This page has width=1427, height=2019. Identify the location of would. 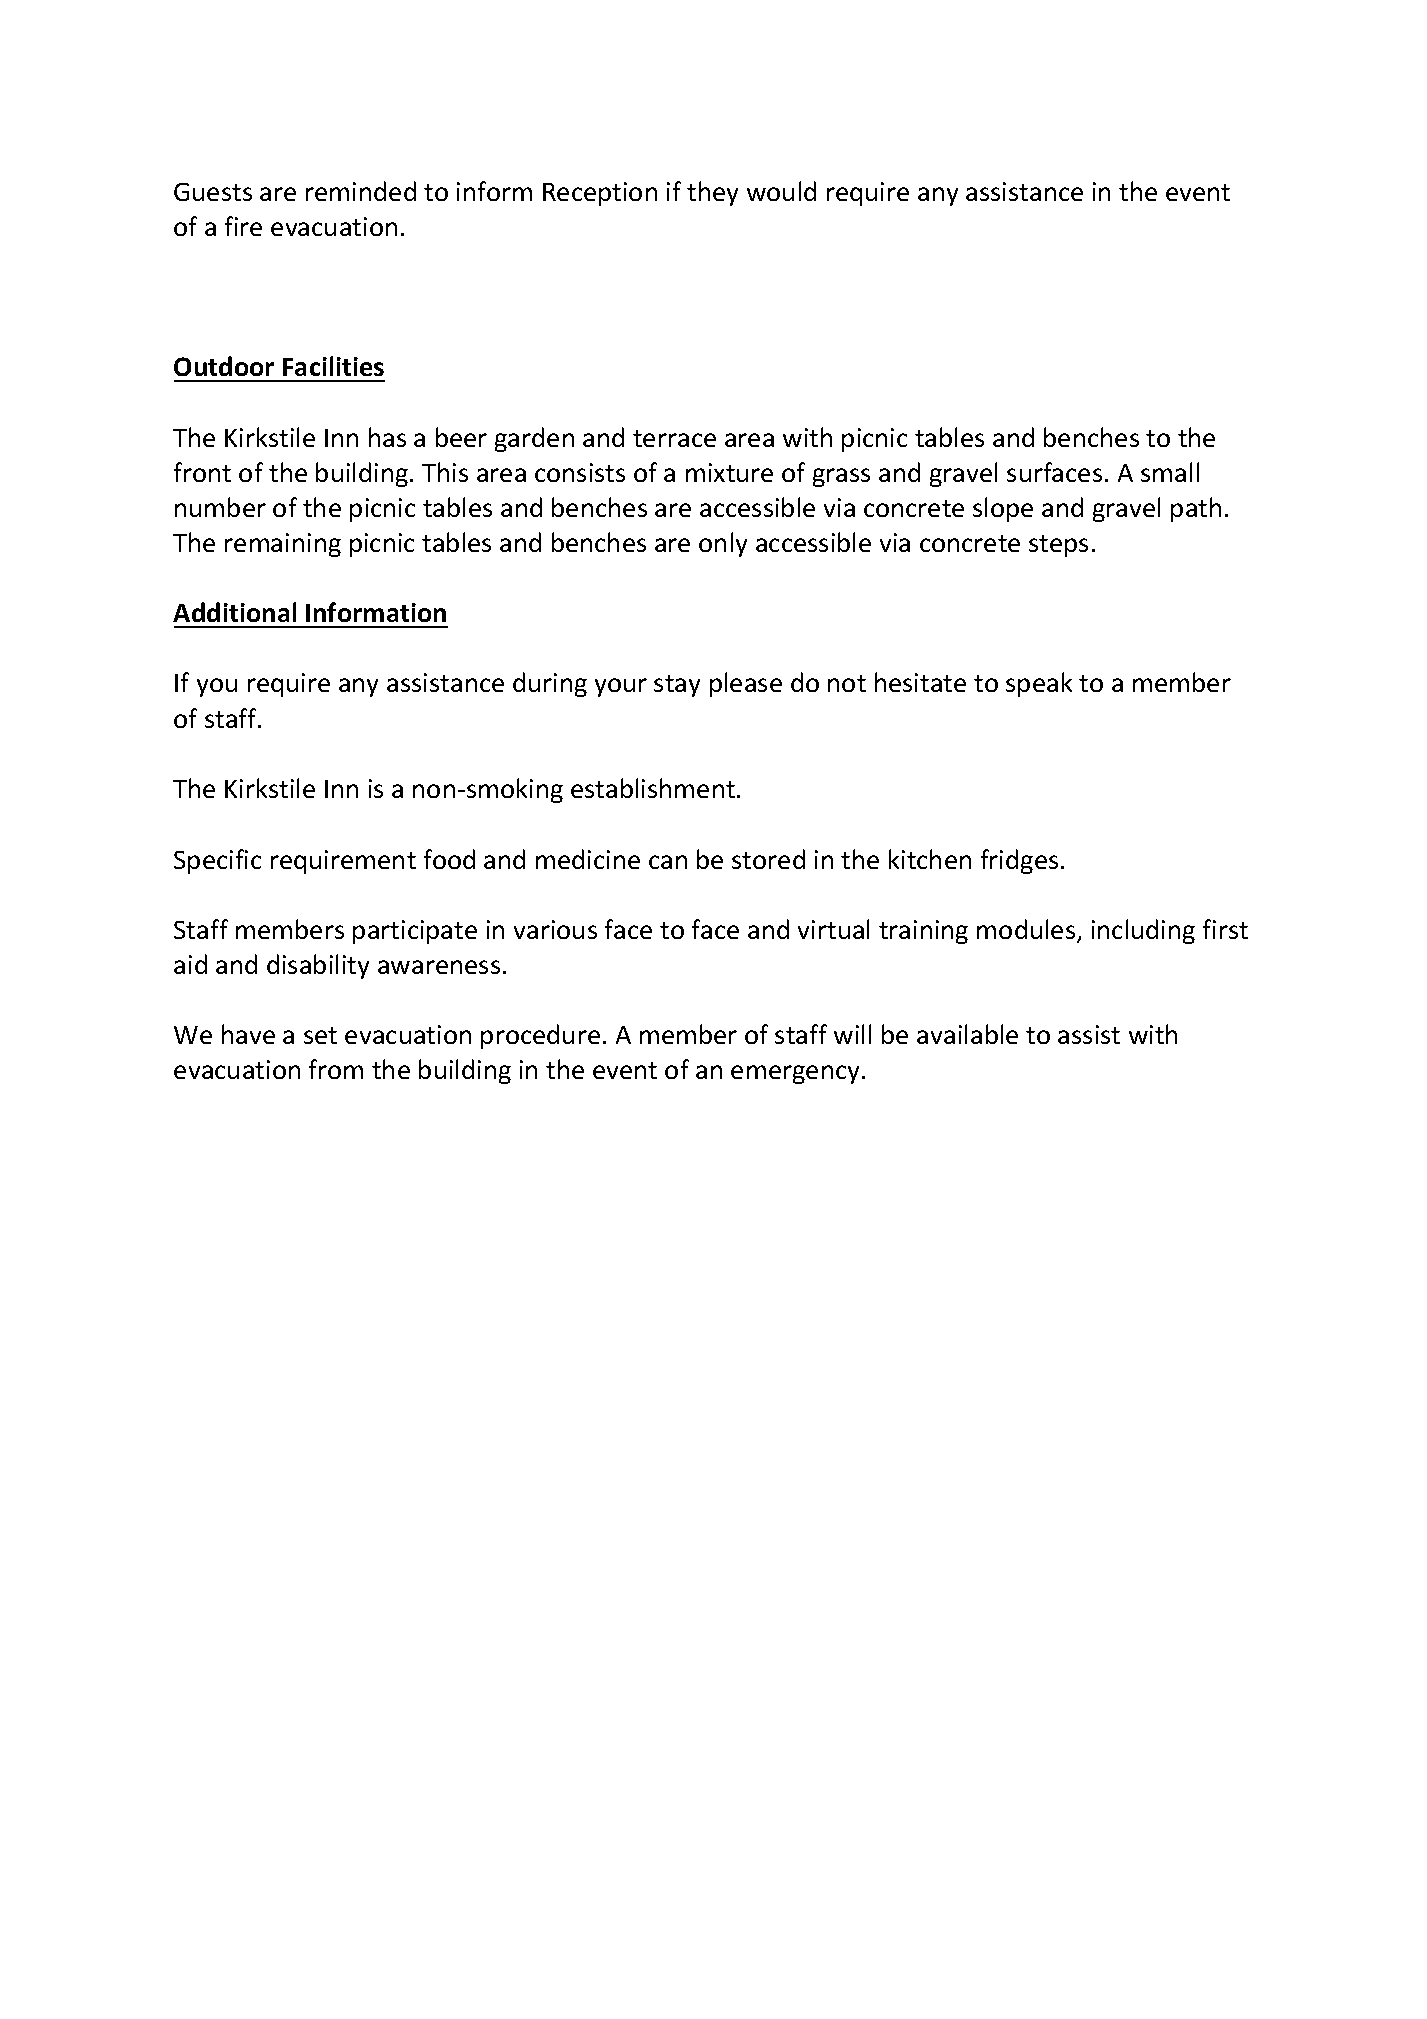
(781, 191).
